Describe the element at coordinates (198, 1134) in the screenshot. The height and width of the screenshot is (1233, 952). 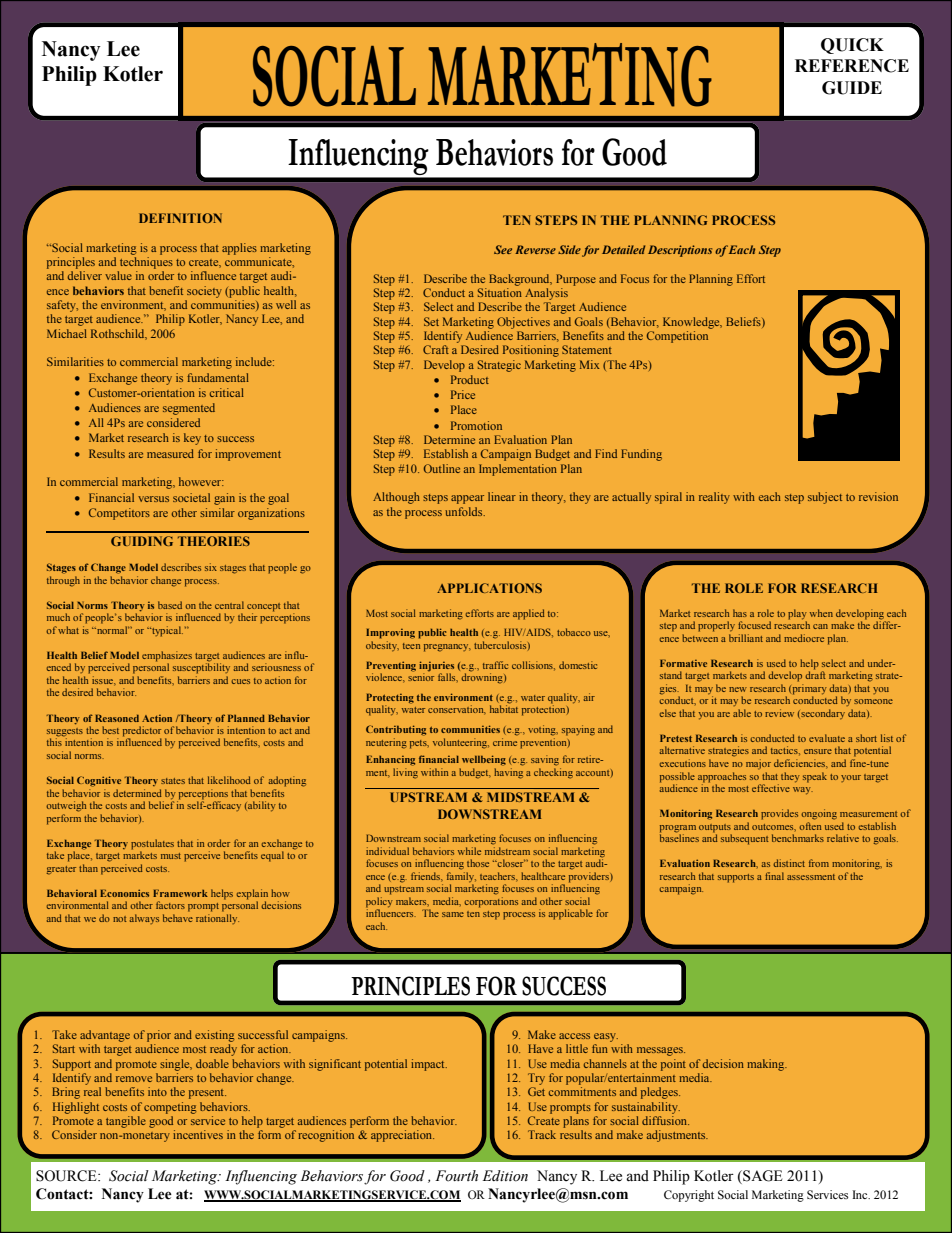
I see `incentives` at that location.
